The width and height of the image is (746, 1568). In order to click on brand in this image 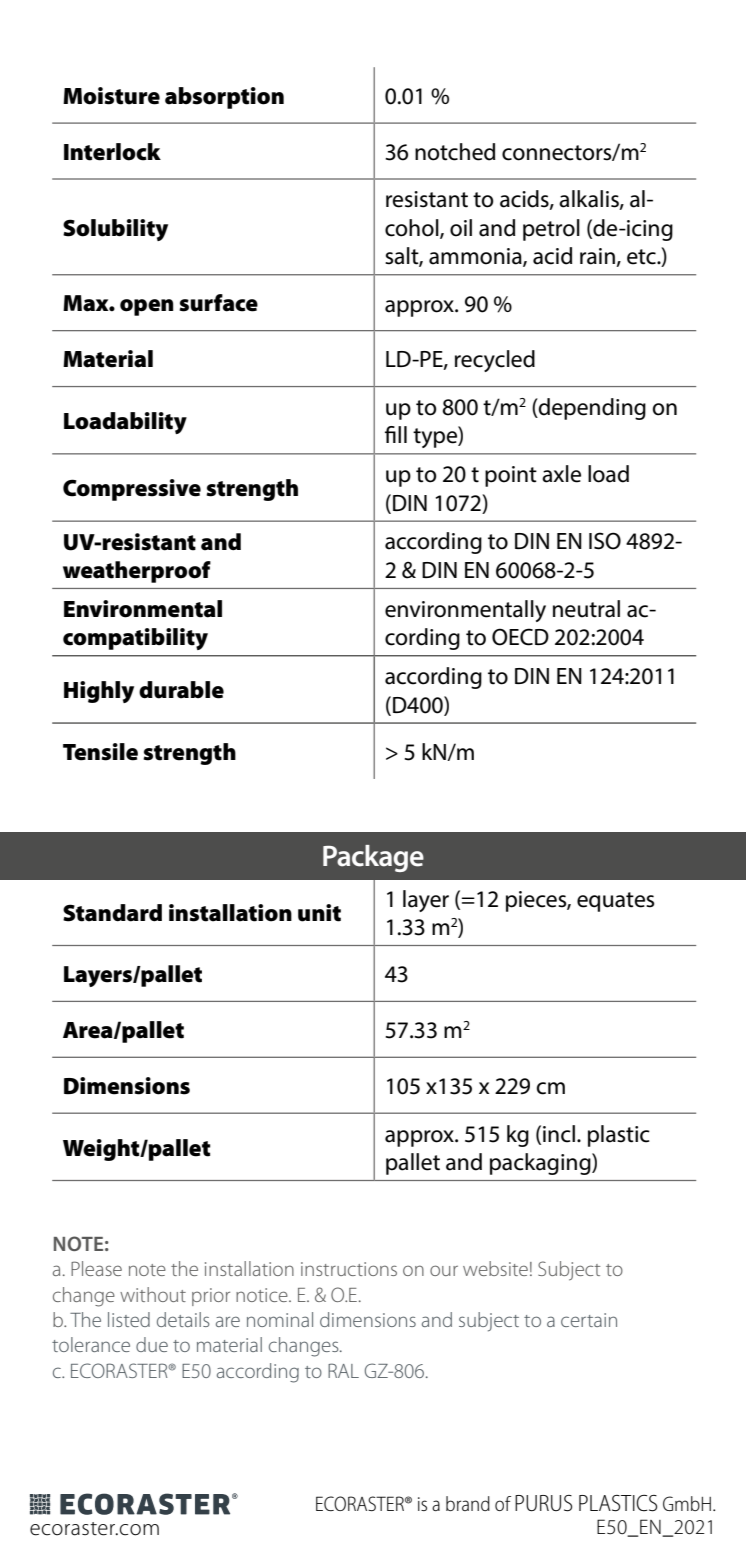, I will do `click(468, 1503)`.
